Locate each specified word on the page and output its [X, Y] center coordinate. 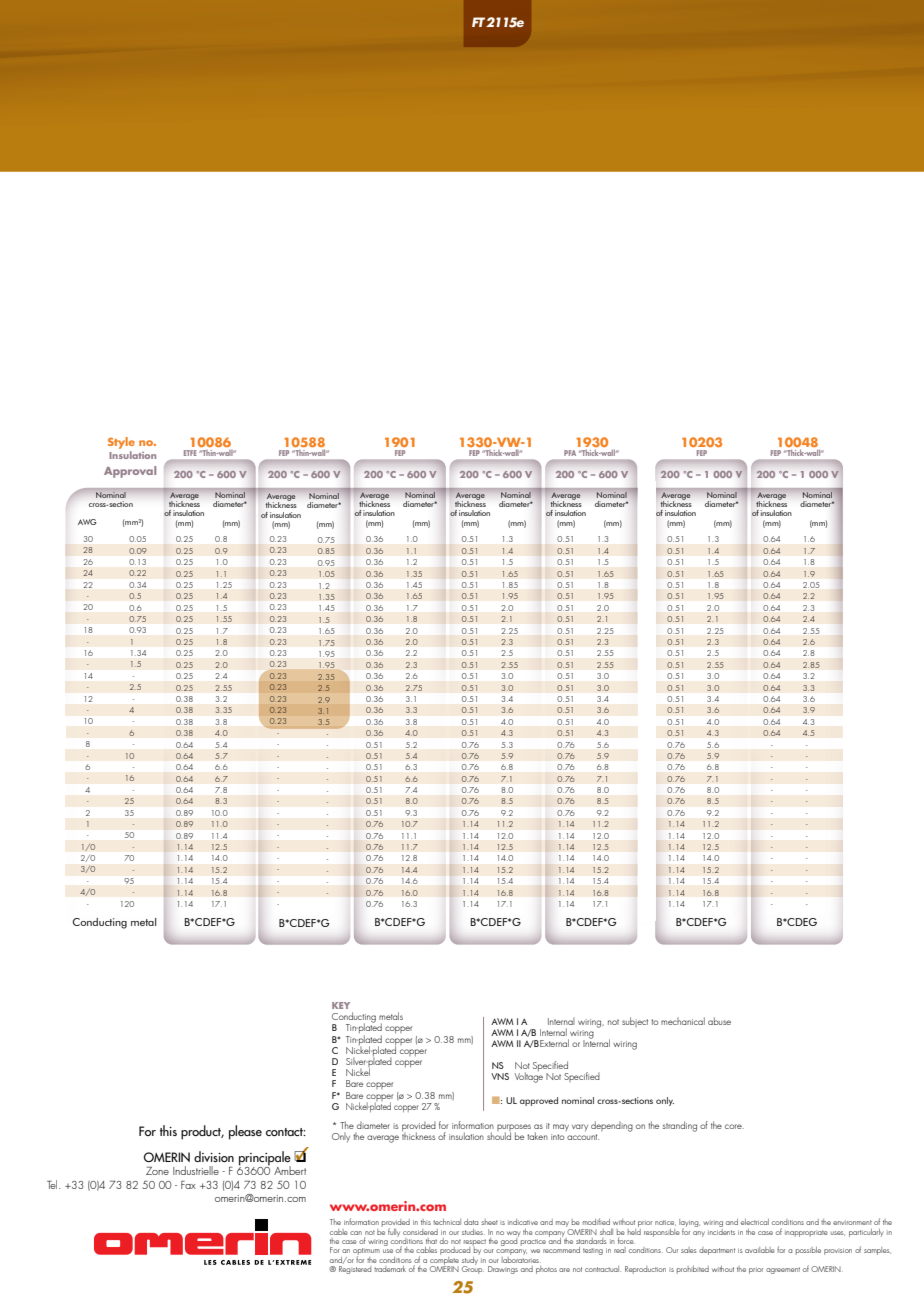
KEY [341, 1005]
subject [635, 1022]
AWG [87, 522]
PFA [570, 453]
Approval [130, 472]
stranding [680, 1126]
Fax [188, 1185]
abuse [719, 1021]
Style [121, 444]
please [245, 1132]
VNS [500, 1076]
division [214, 1156]
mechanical [683, 1021]
